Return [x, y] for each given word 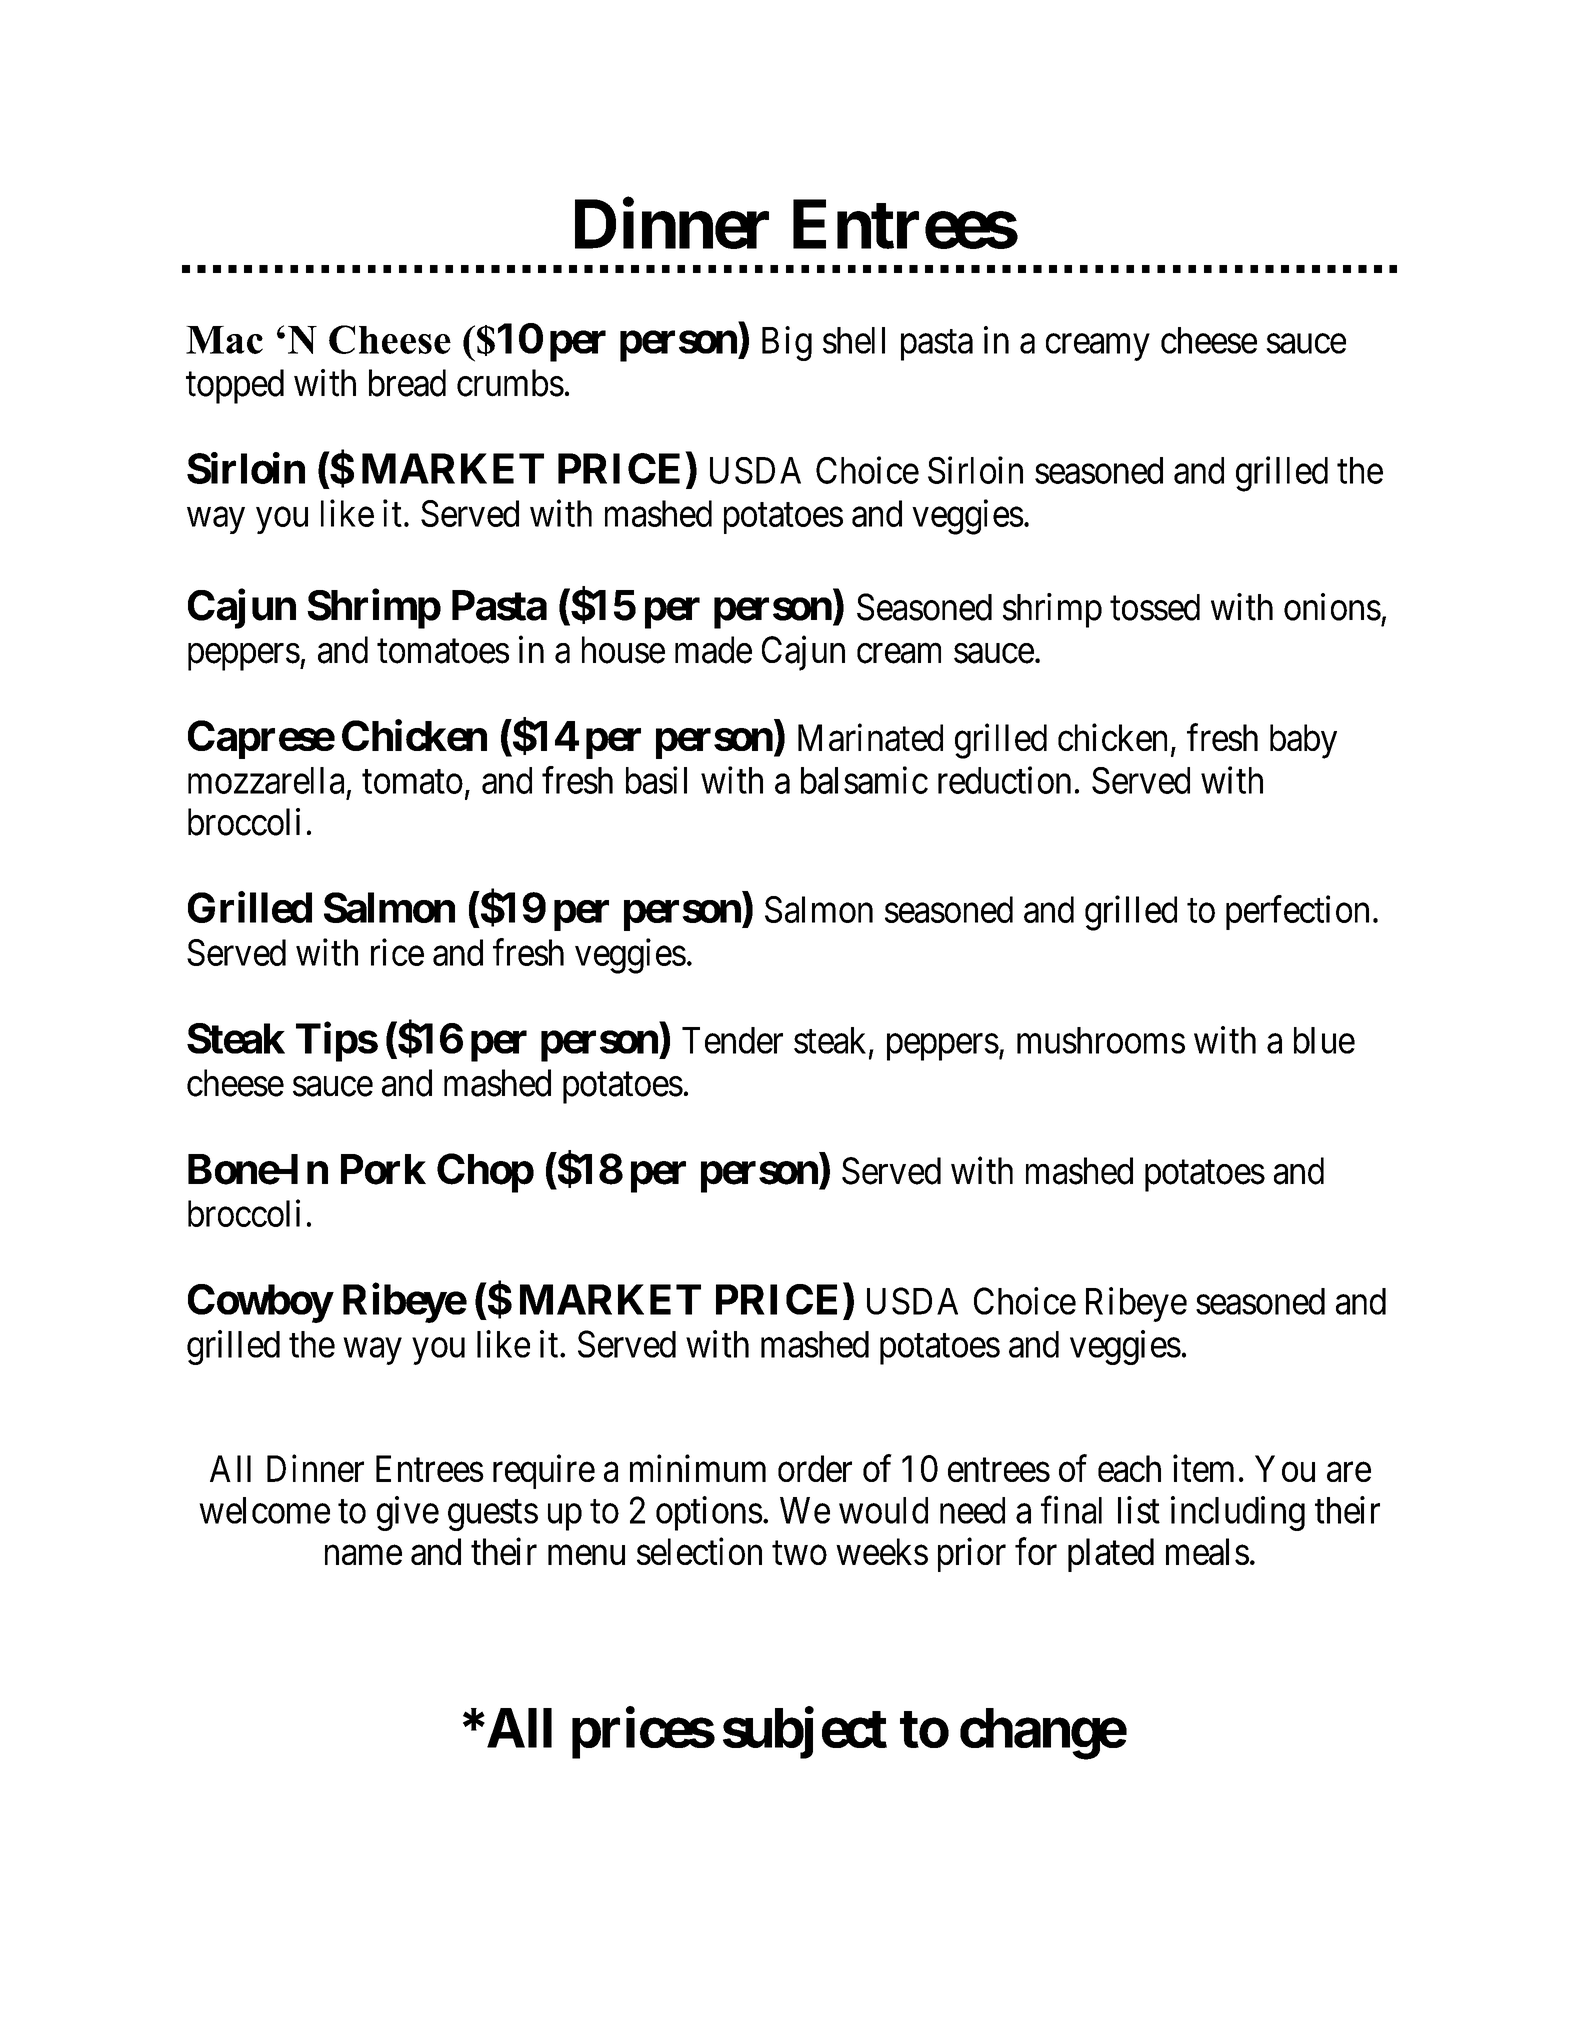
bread [407, 383]
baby [1303, 741]
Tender [732, 1040]
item [1203, 1468]
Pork [383, 1169]
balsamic [864, 780]
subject [805, 1733]
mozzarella [266, 780]
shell [854, 340]
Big [787, 343]
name [363, 1555]
